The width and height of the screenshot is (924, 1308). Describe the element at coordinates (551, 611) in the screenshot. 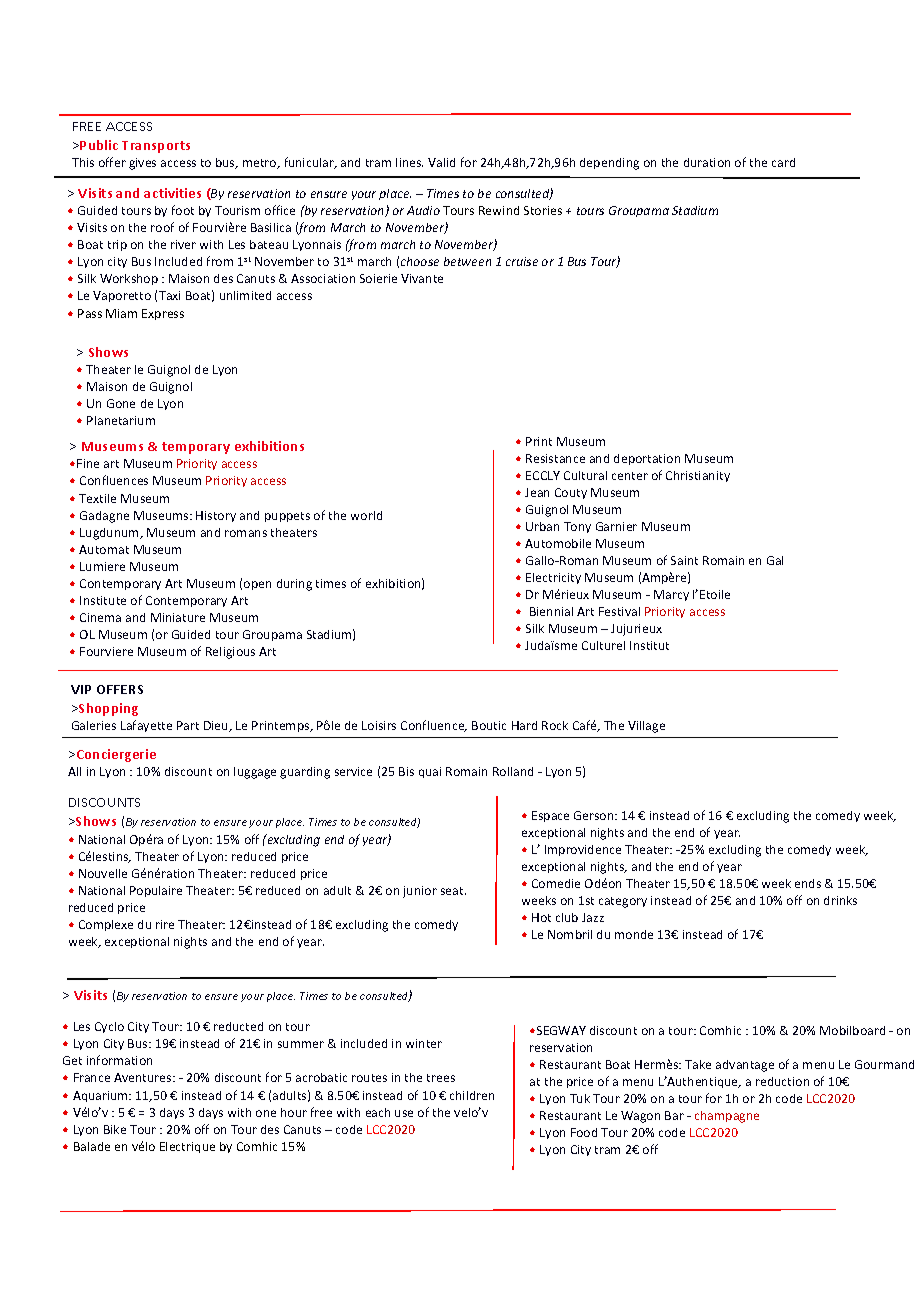

I see `Biennial` at that location.
